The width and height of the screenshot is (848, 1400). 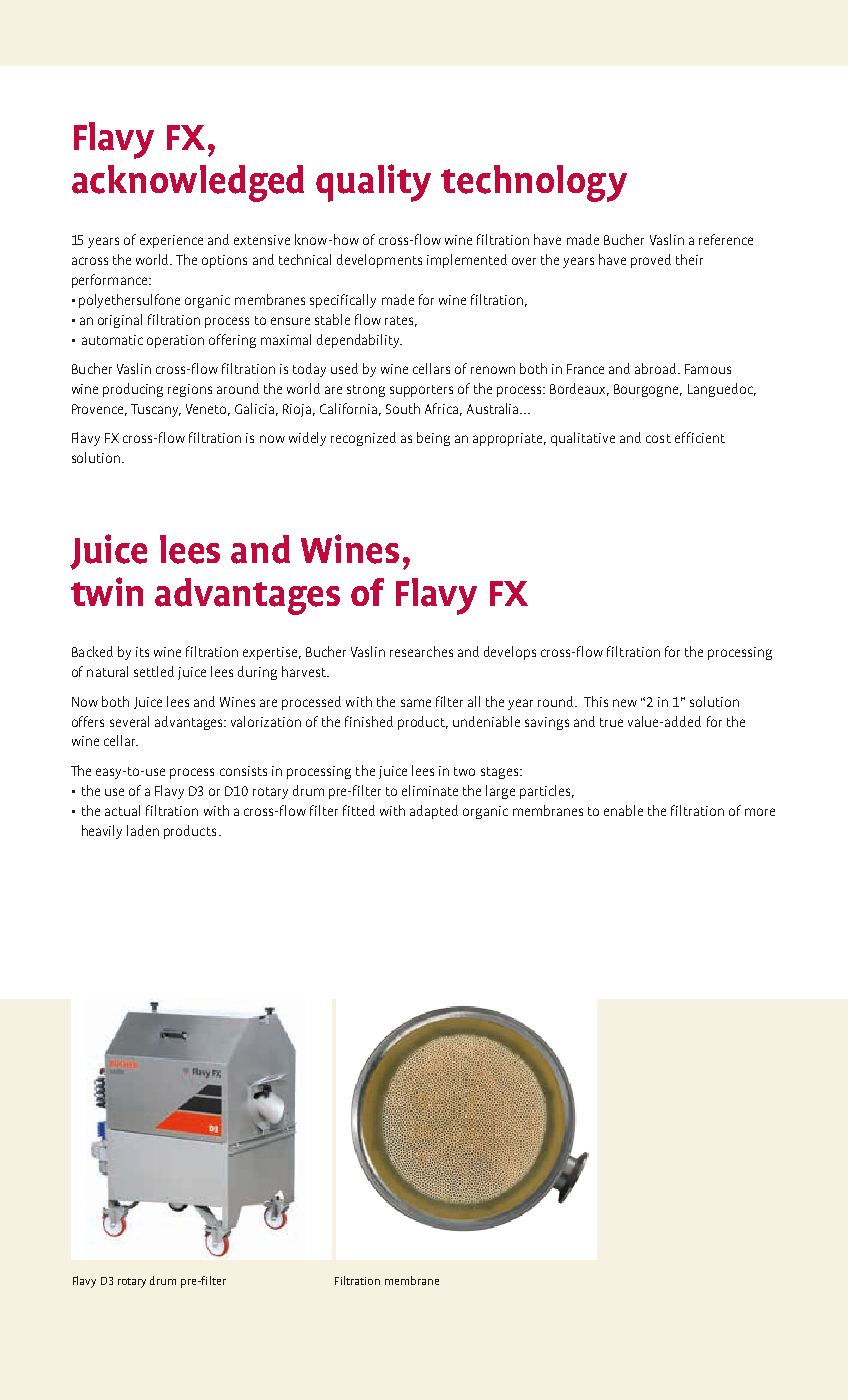 I want to click on experience, so click(x=171, y=241).
